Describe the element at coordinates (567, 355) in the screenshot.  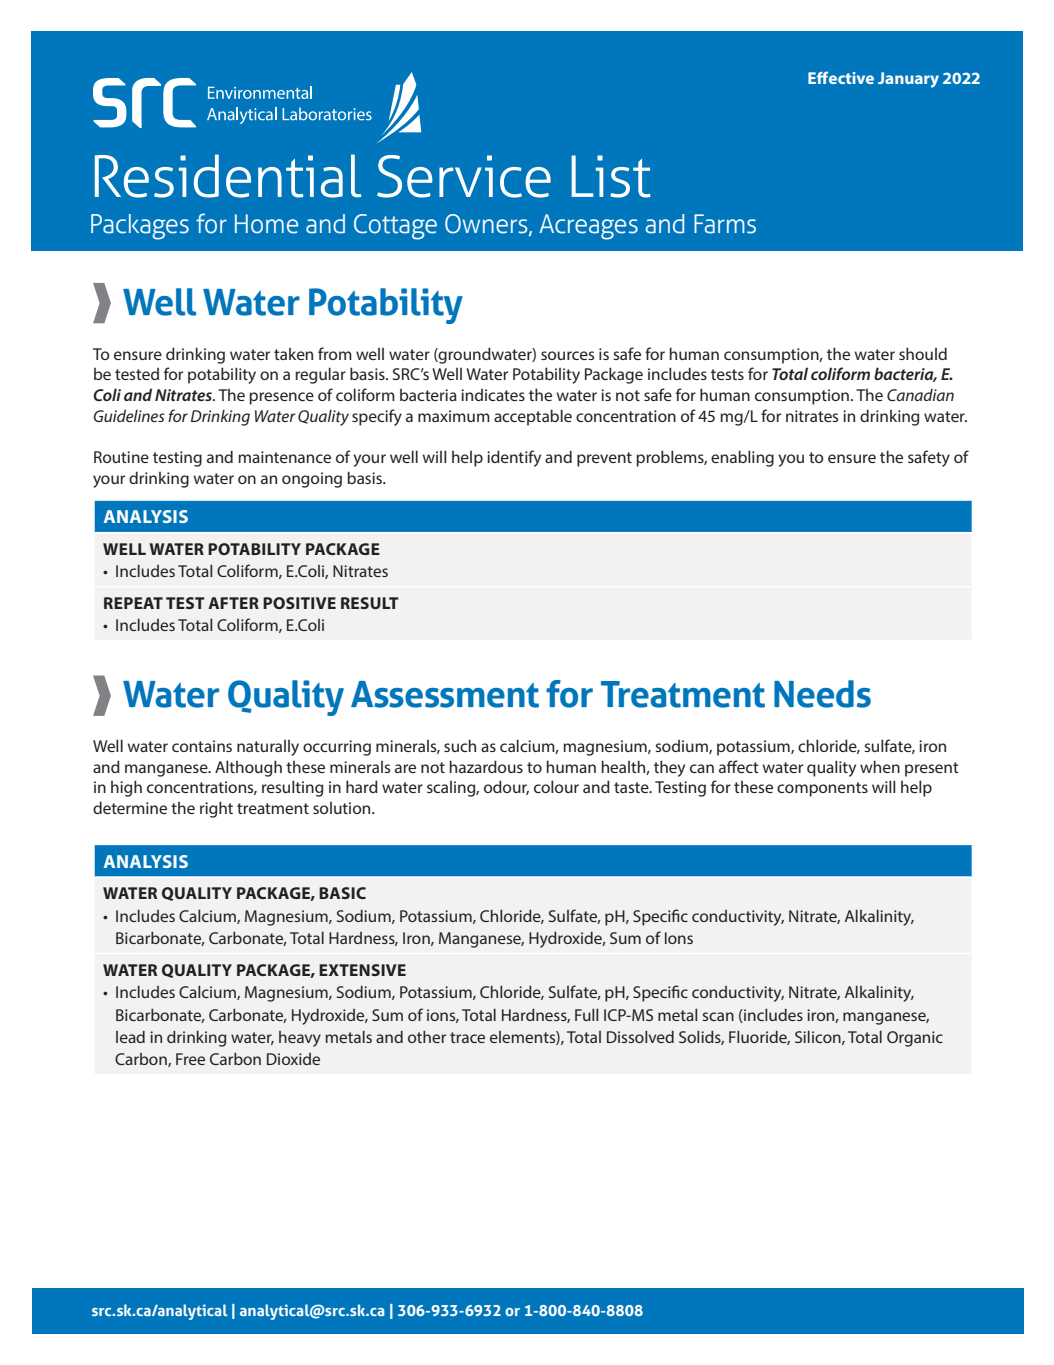
I see `sources` at that location.
